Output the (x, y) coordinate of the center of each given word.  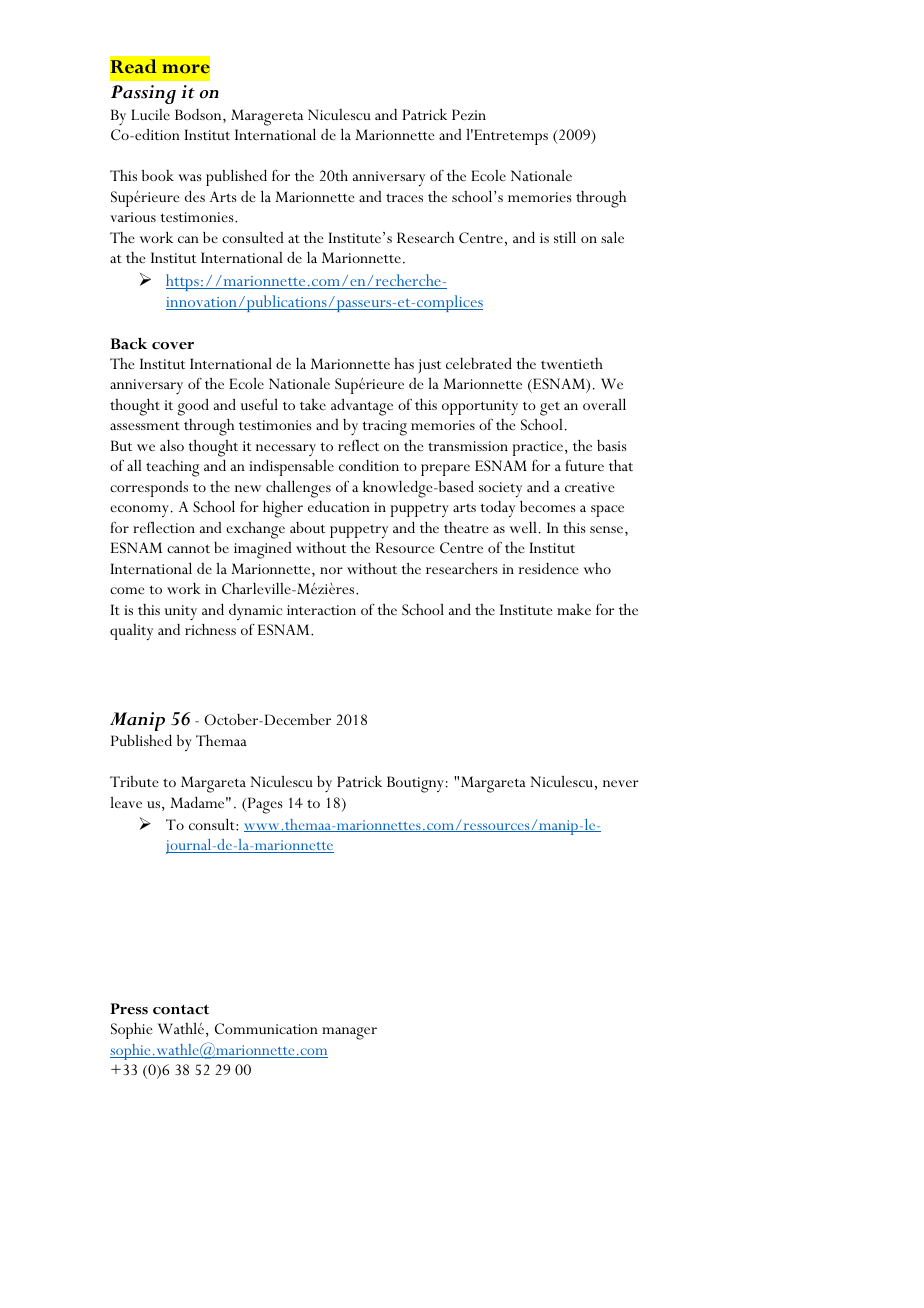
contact (181, 1010)
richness (210, 629)
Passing (143, 94)
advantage (362, 407)
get (550, 408)
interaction (321, 610)
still (565, 237)
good (193, 407)
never (621, 783)
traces (404, 197)
